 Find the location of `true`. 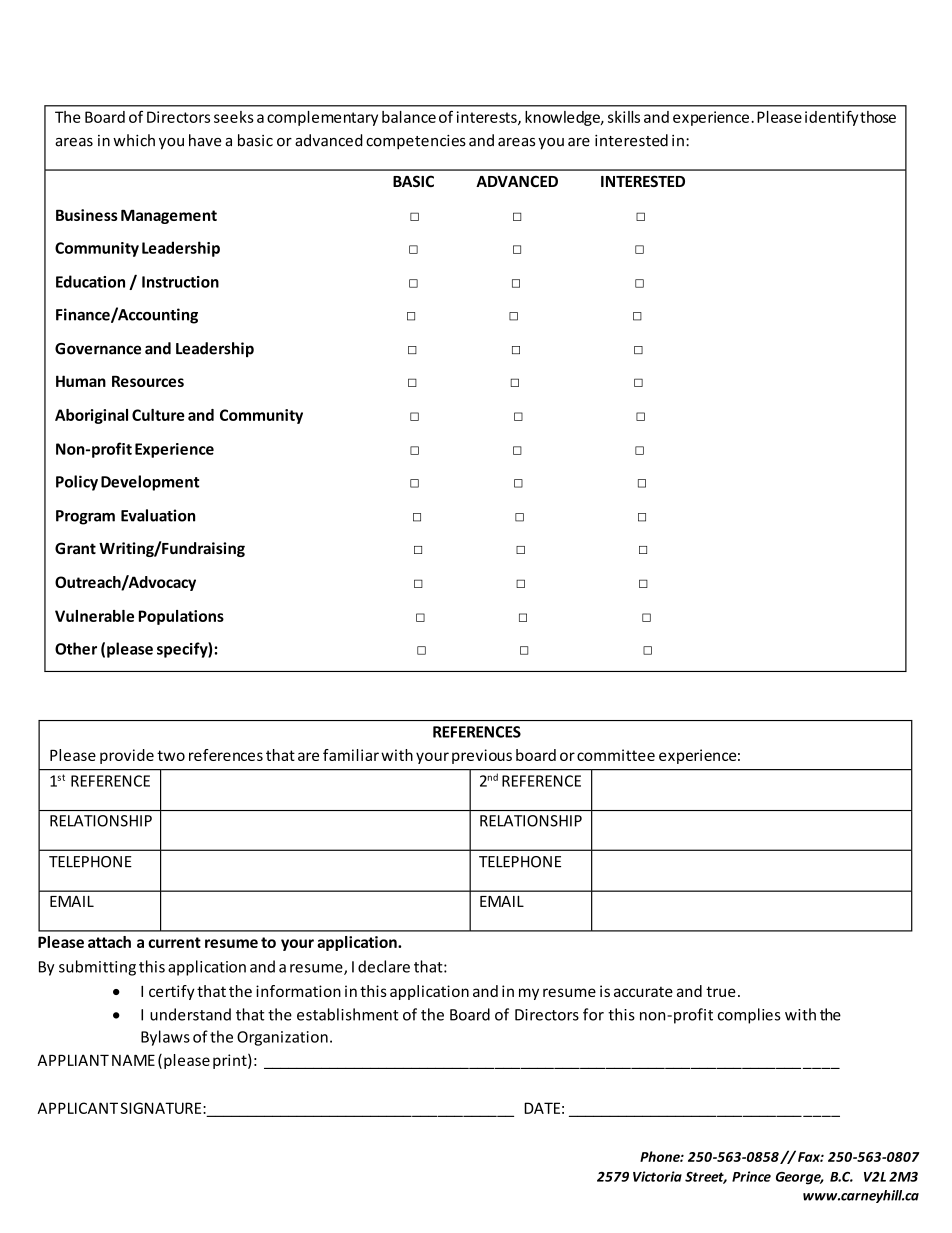

true is located at coordinates (721, 991).
